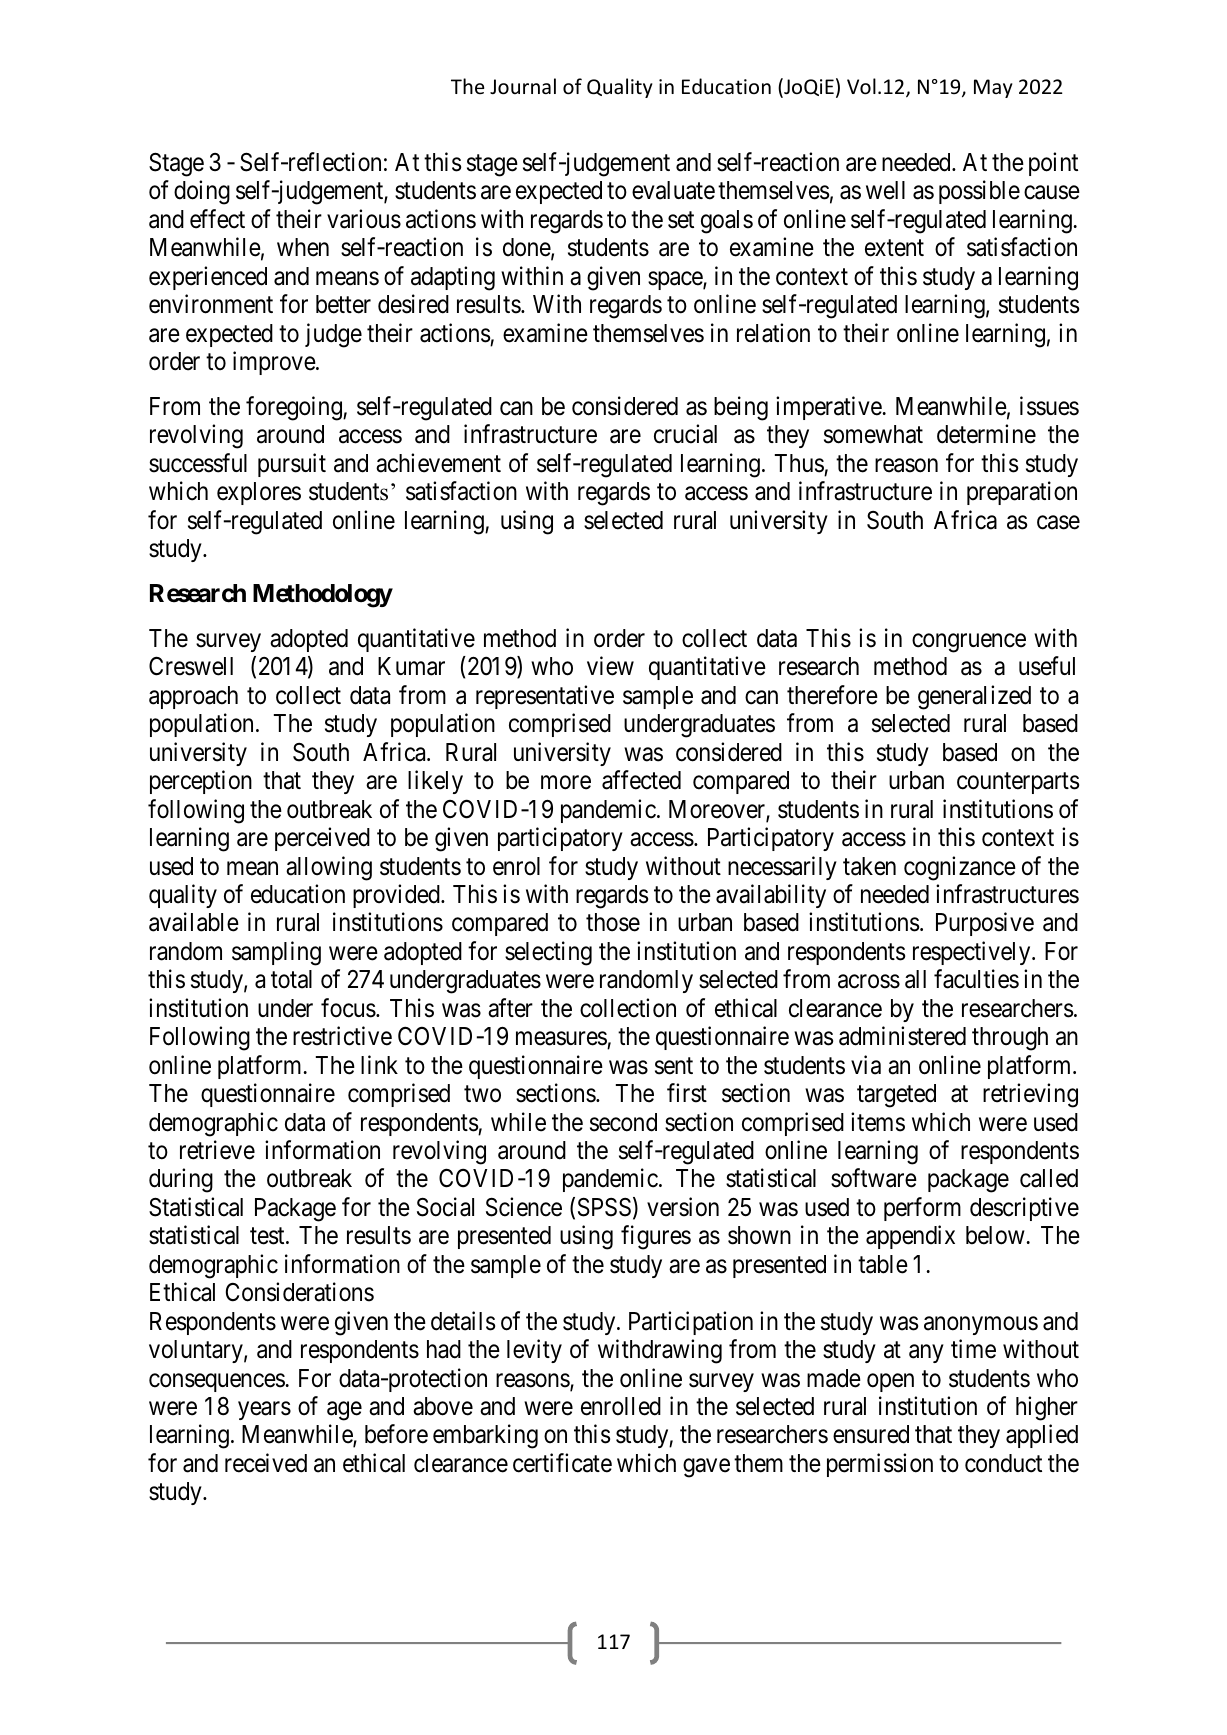 The image size is (1227, 1735). Describe the element at coordinates (1018, 783) in the screenshot. I see `counterparts` at that location.
